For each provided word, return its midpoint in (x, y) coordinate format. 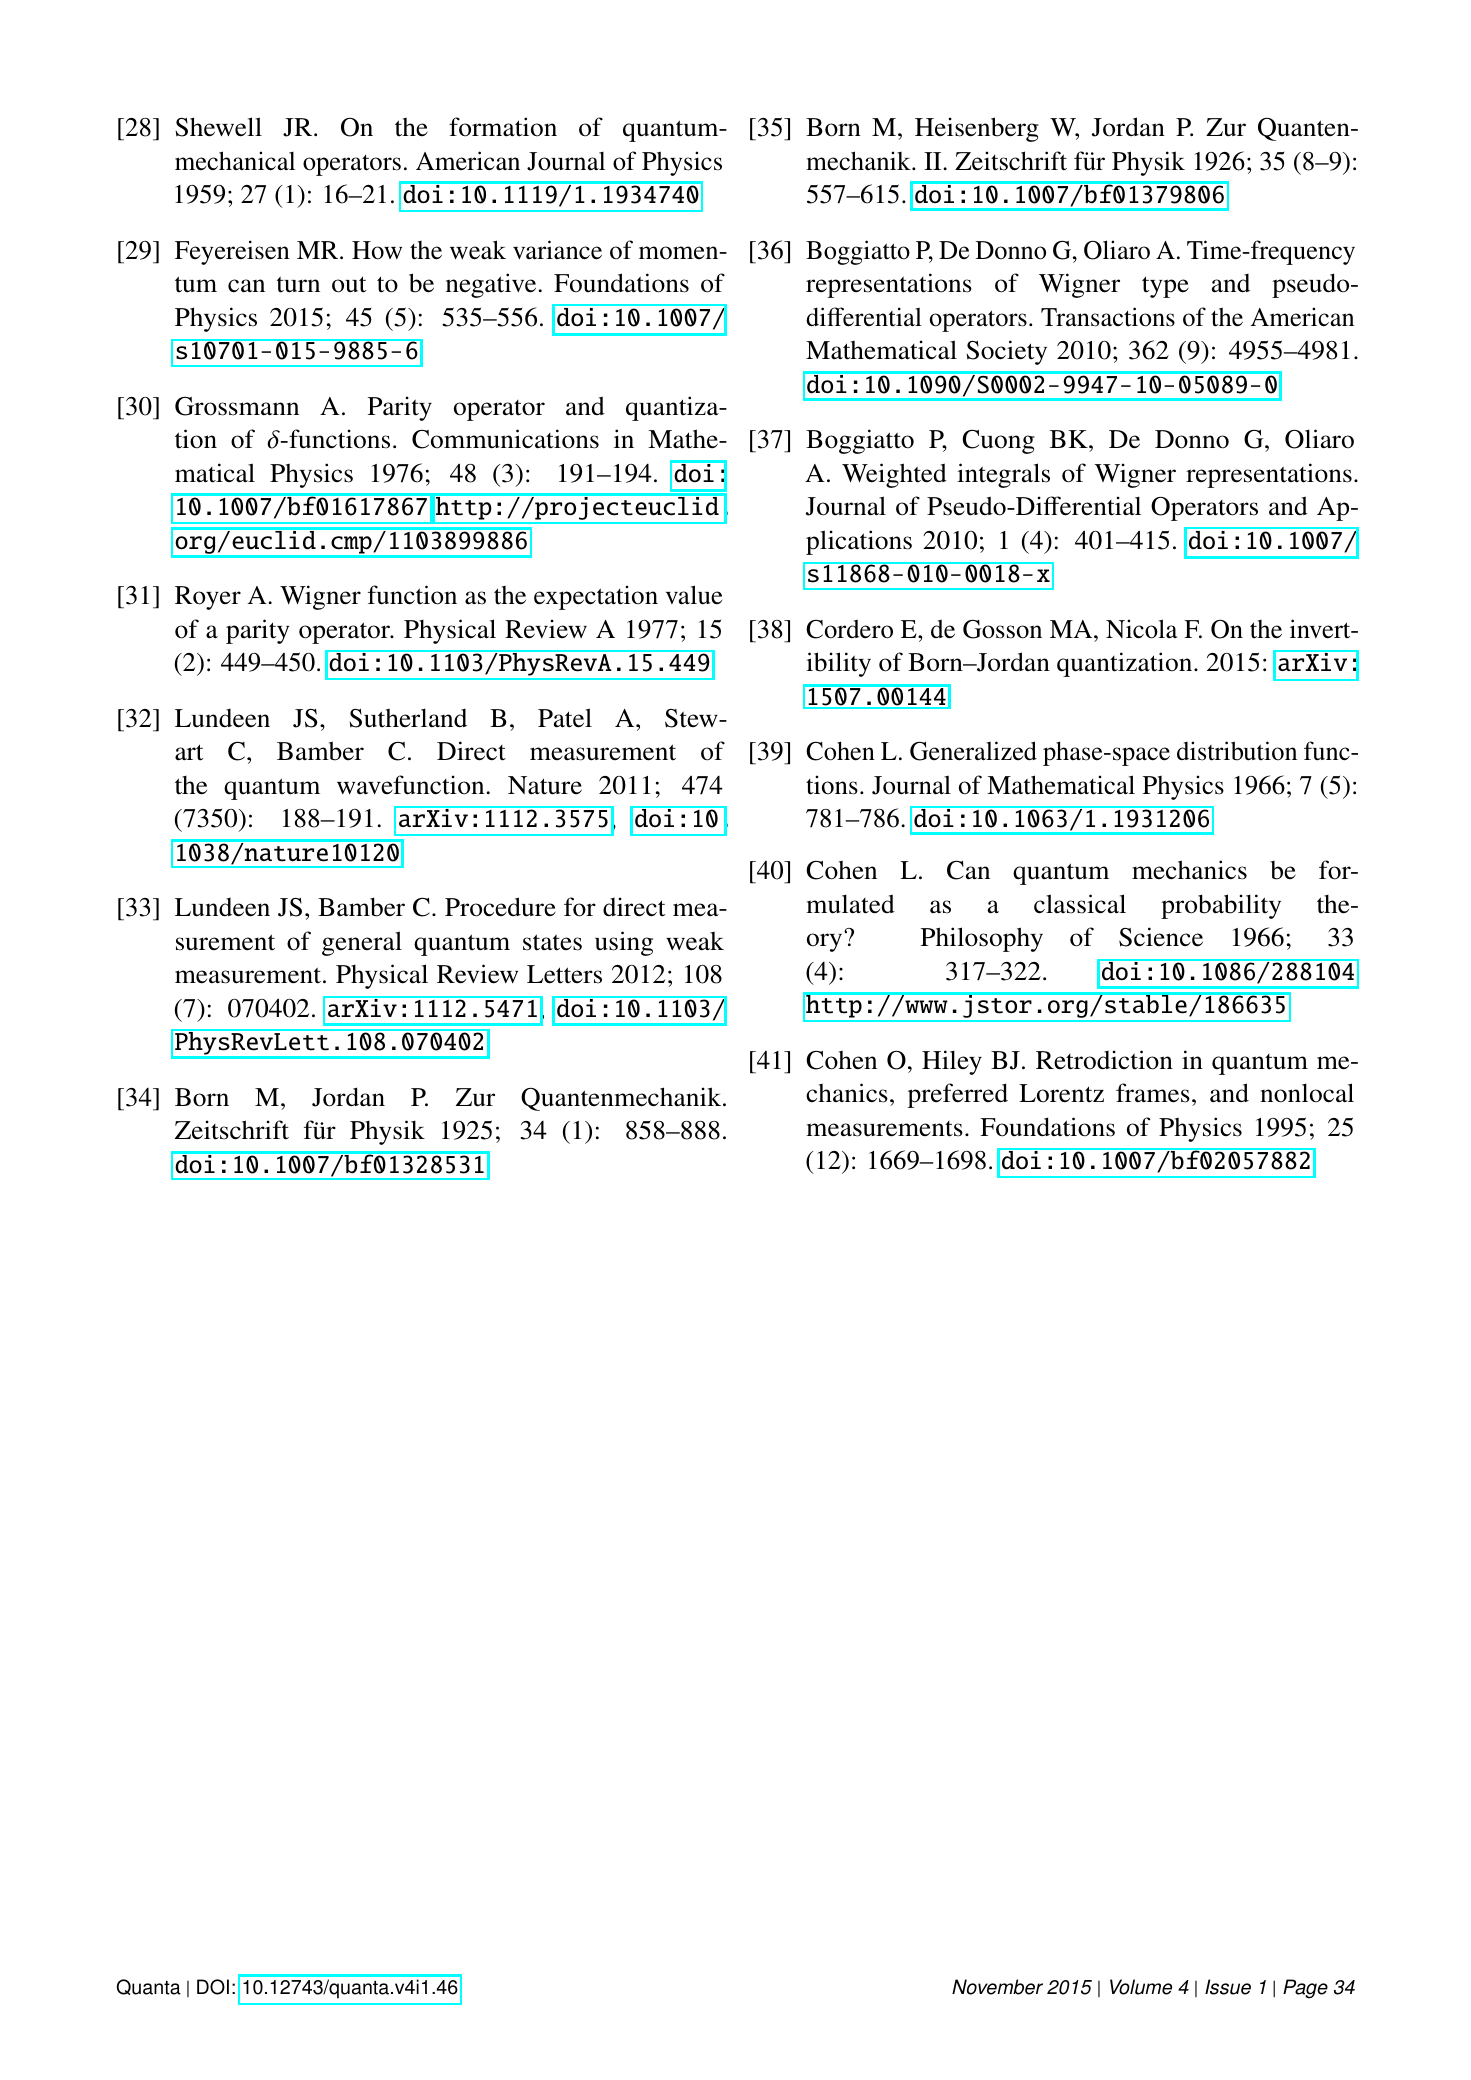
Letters (564, 974)
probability (1221, 906)
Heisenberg (977, 129)
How (377, 250)
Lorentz (1061, 1093)
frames (1153, 1093)
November (997, 1987)
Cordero (849, 629)
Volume (1141, 1987)
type (1165, 287)
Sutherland (408, 718)
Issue (1228, 1987)
